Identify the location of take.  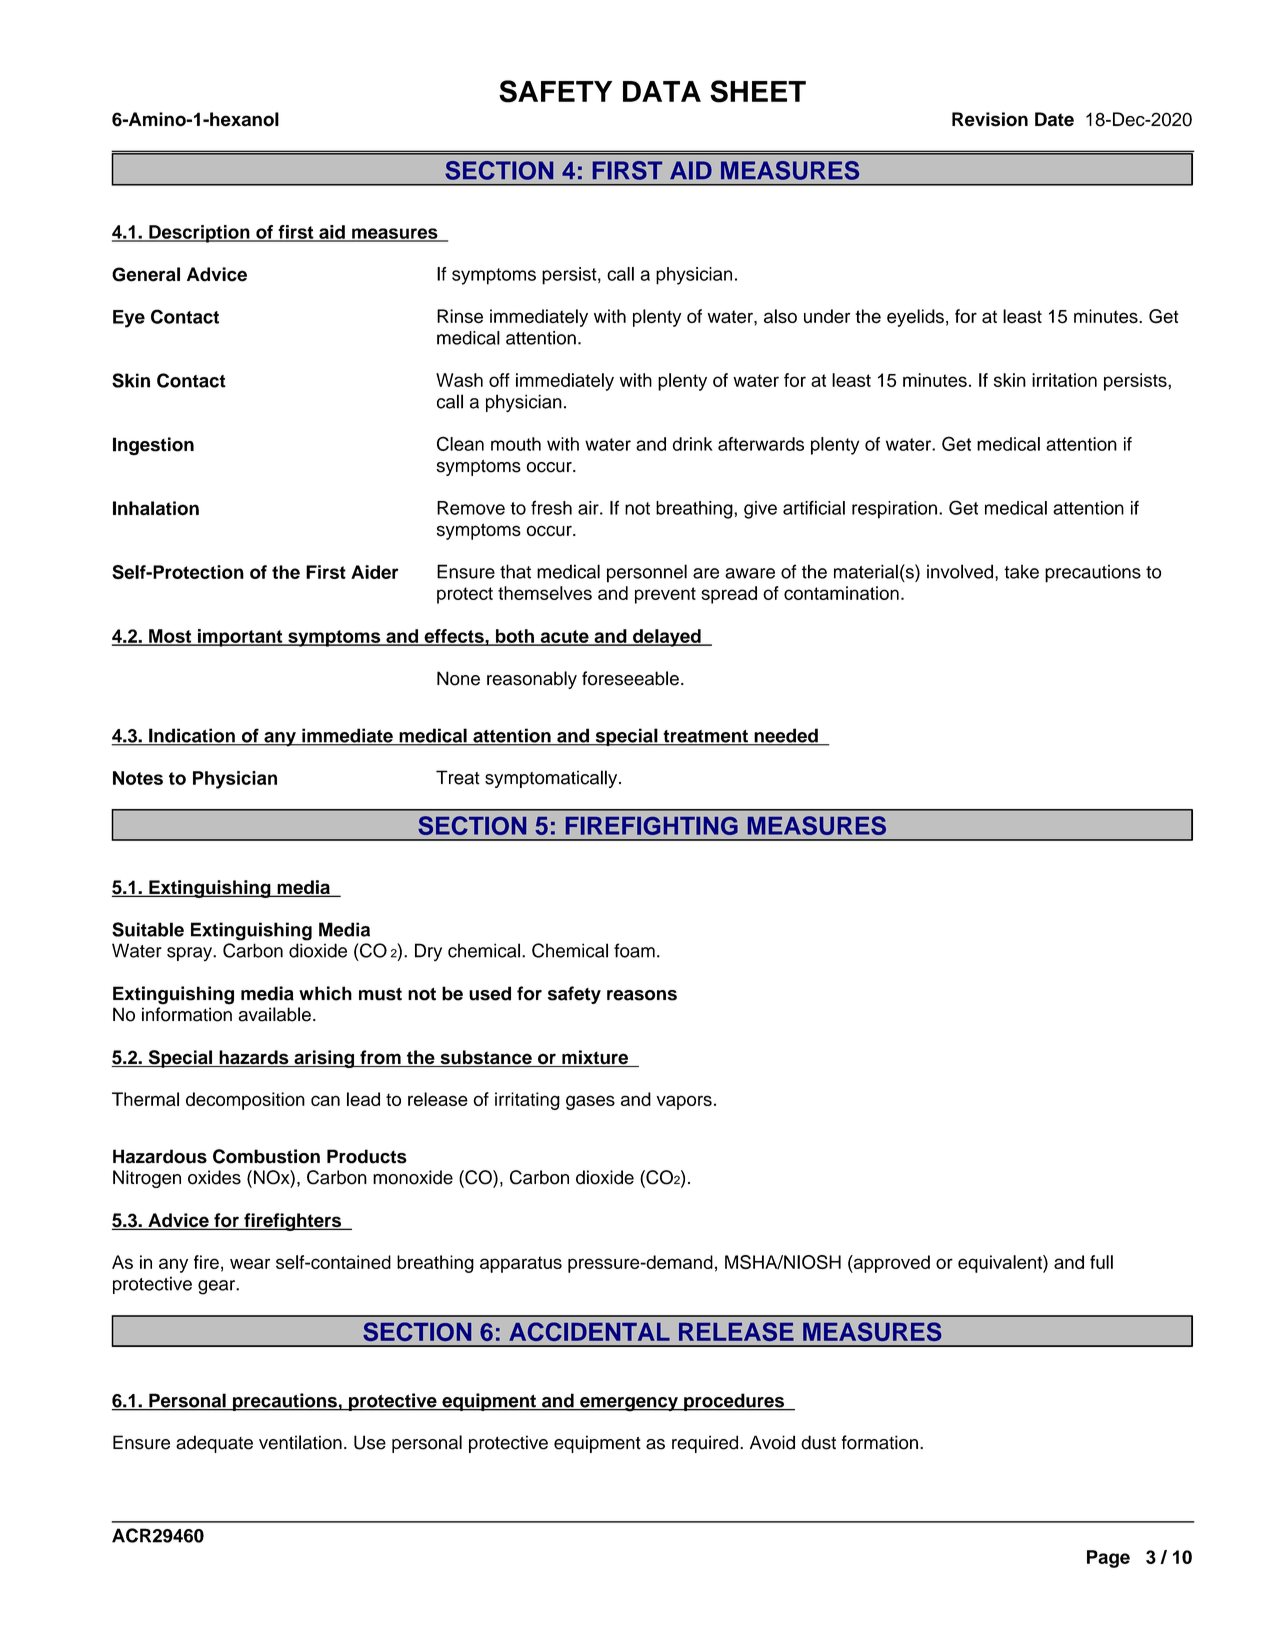
(1021, 571).
